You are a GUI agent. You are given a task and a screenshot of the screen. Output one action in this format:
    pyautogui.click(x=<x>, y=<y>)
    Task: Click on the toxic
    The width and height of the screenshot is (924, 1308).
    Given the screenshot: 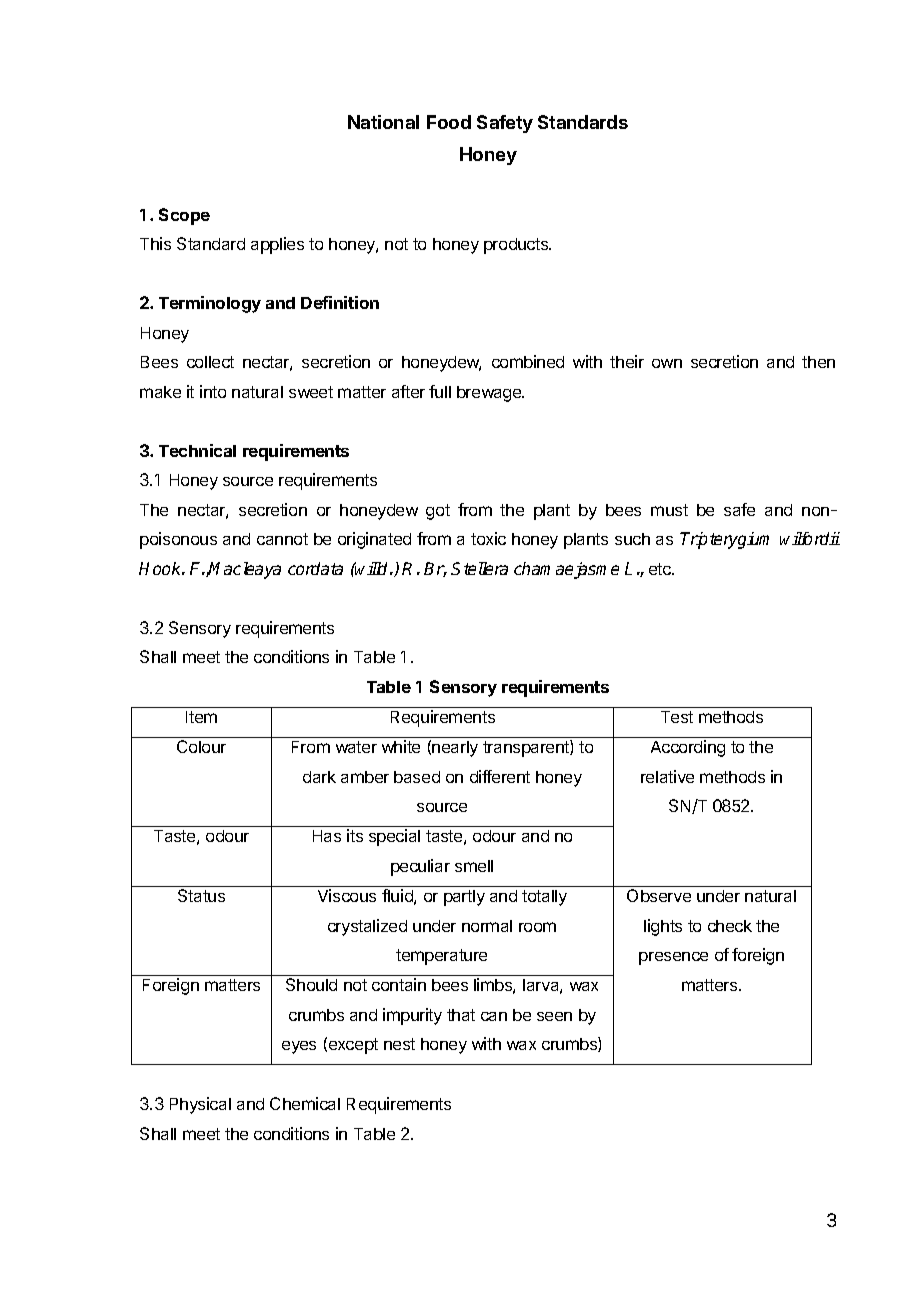 What is the action you would take?
    pyautogui.click(x=488, y=538)
